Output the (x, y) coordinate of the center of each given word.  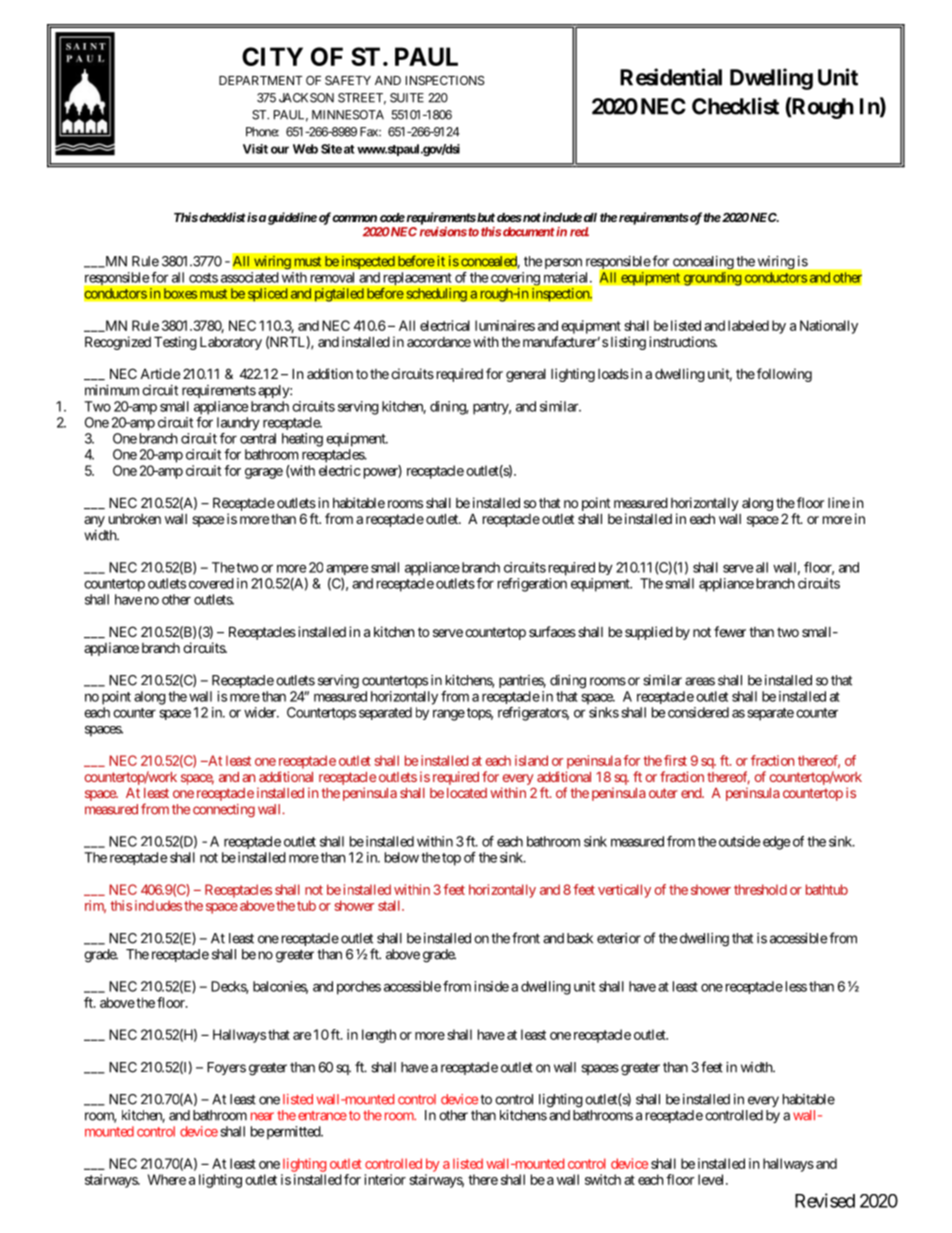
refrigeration (532, 585)
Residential (671, 77)
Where (167, 1179)
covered (211, 583)
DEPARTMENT (261, 80)
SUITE (407, 98)
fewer (730, 631)
